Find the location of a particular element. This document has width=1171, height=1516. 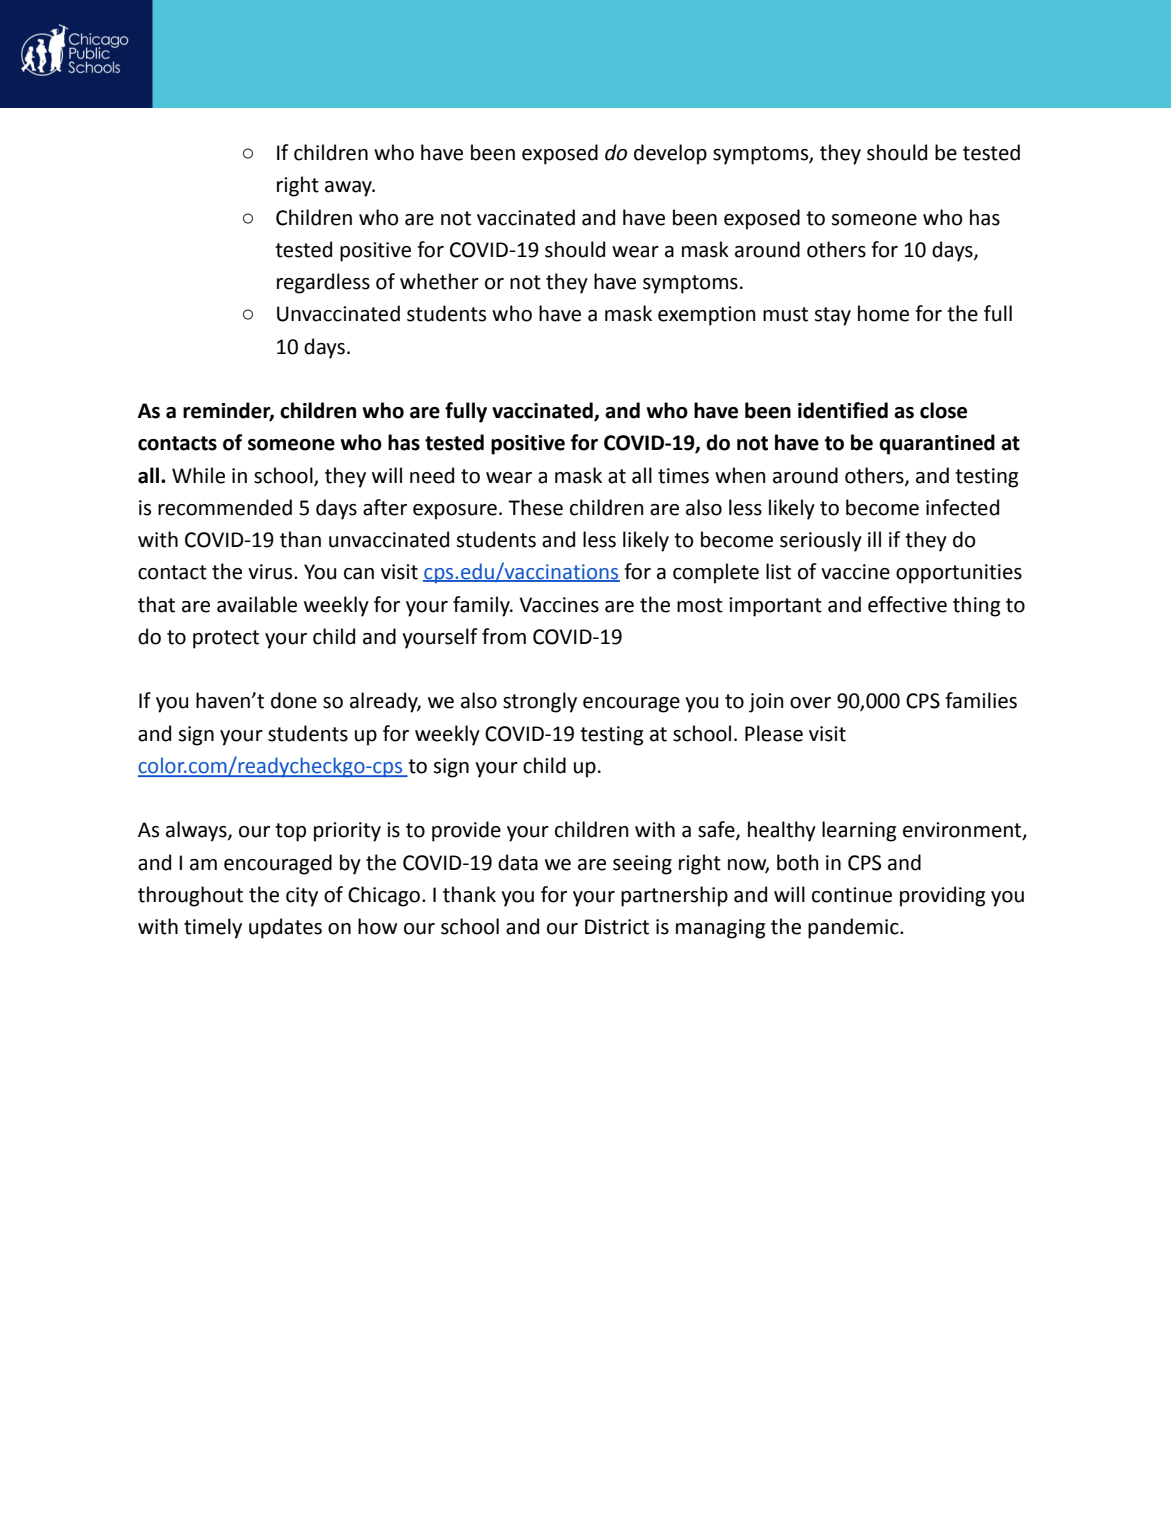

stay is located at coordinates (832, 316).
